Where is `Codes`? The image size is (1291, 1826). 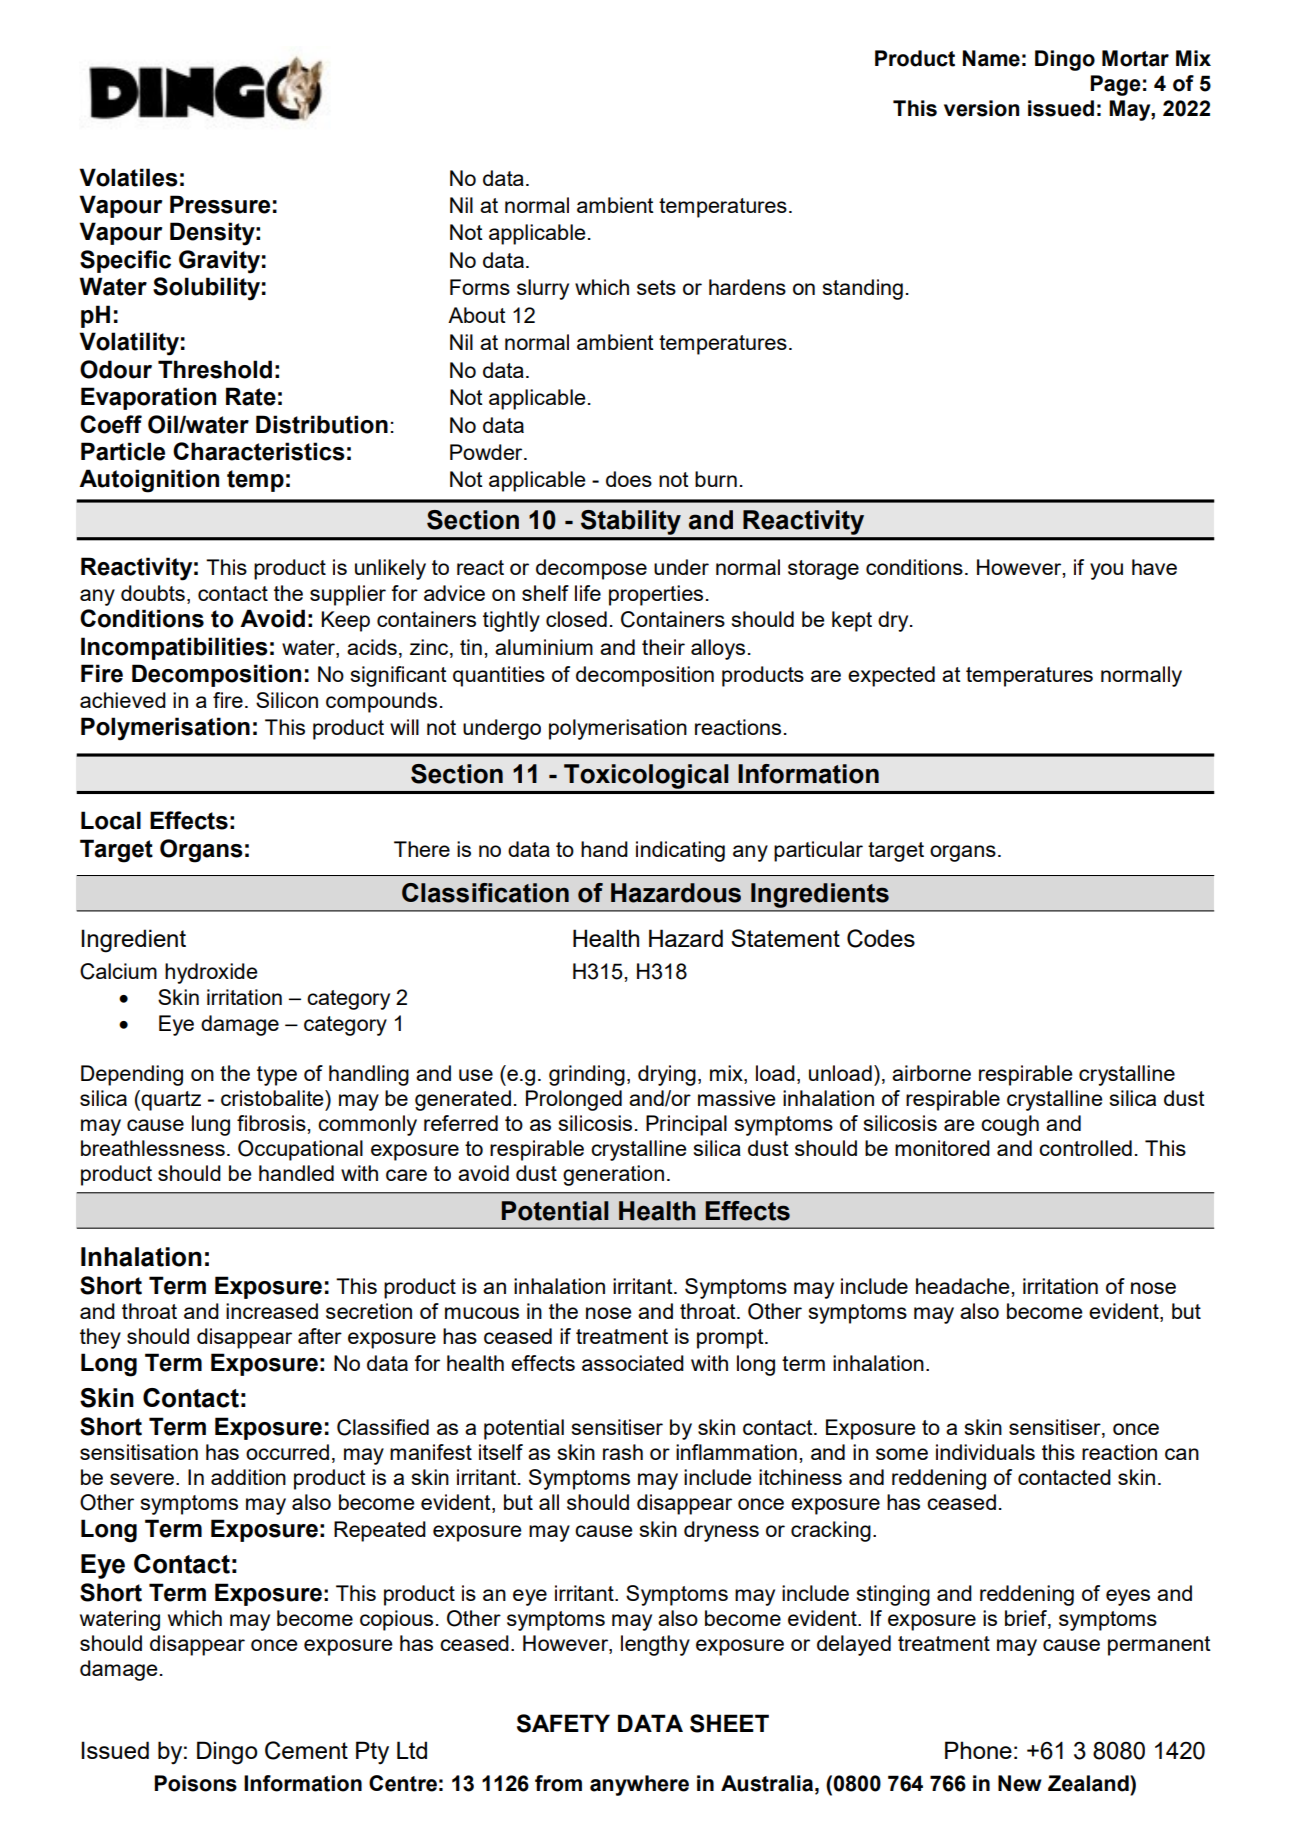
Codes is located at coordinates (881, 938).
